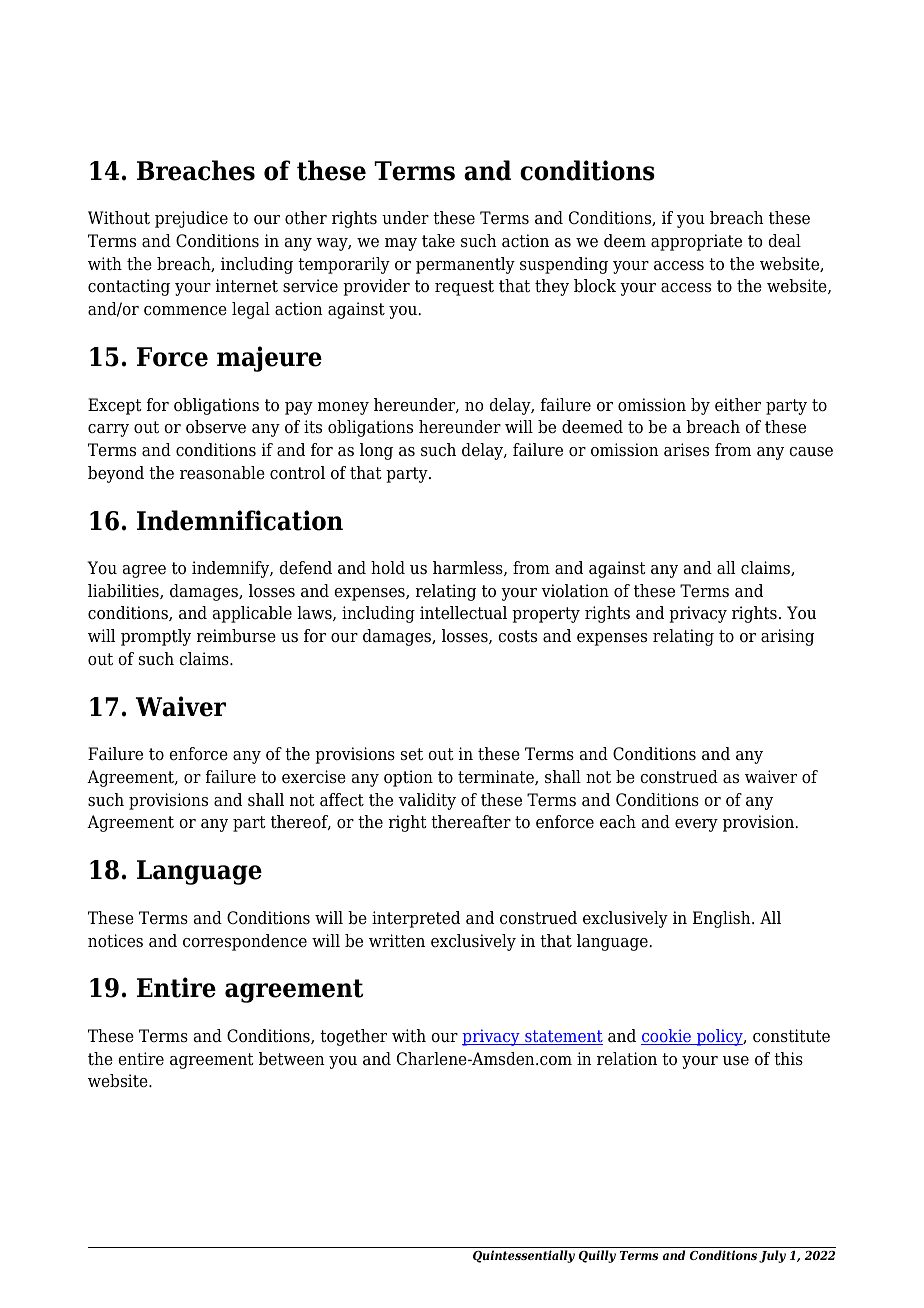  What do you see at coordinates (524, 1256) in the page?
I see `Quintessentially` at bounding box center [524, 1256].
